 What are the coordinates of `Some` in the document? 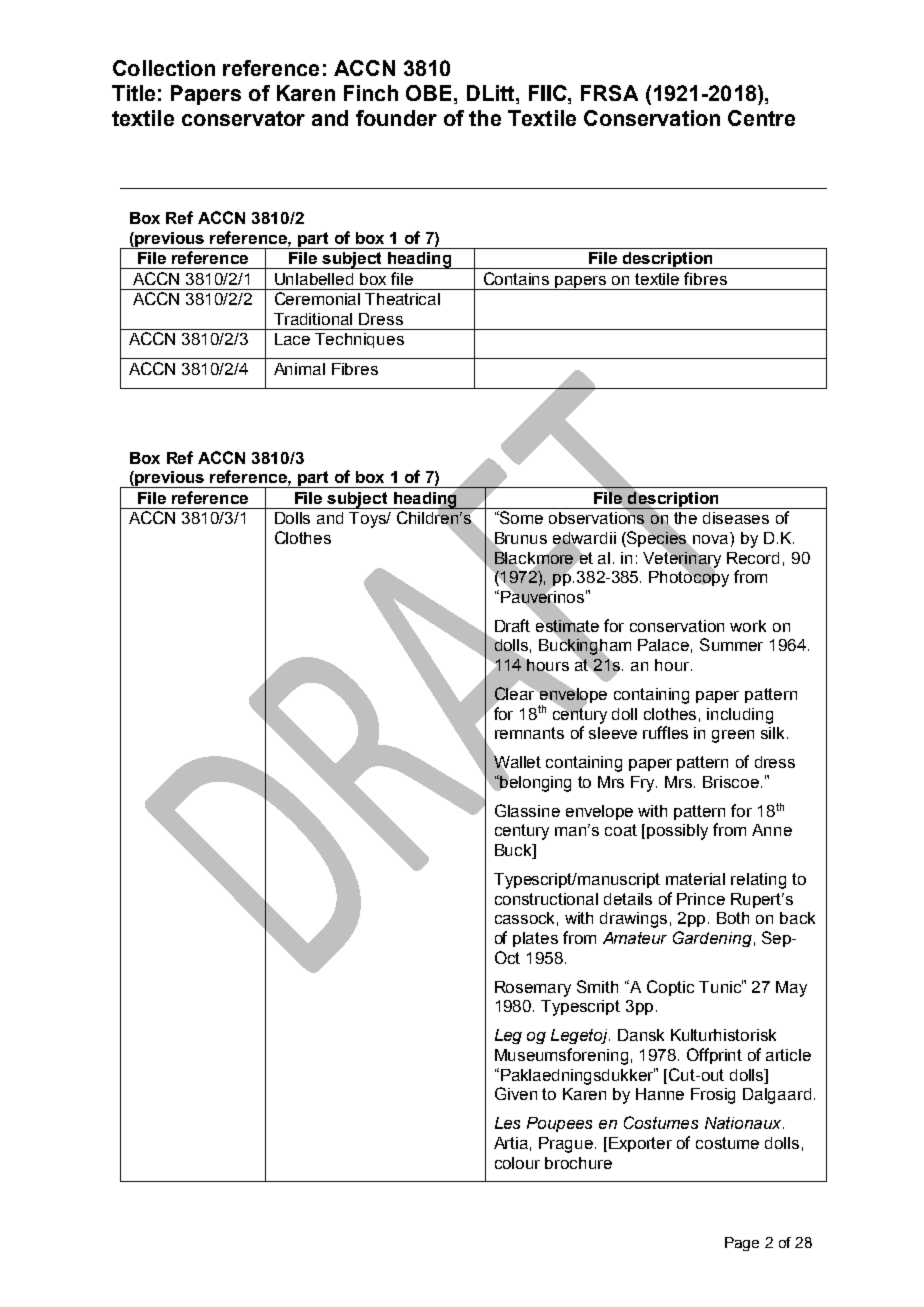 It's located at (520, 517).
